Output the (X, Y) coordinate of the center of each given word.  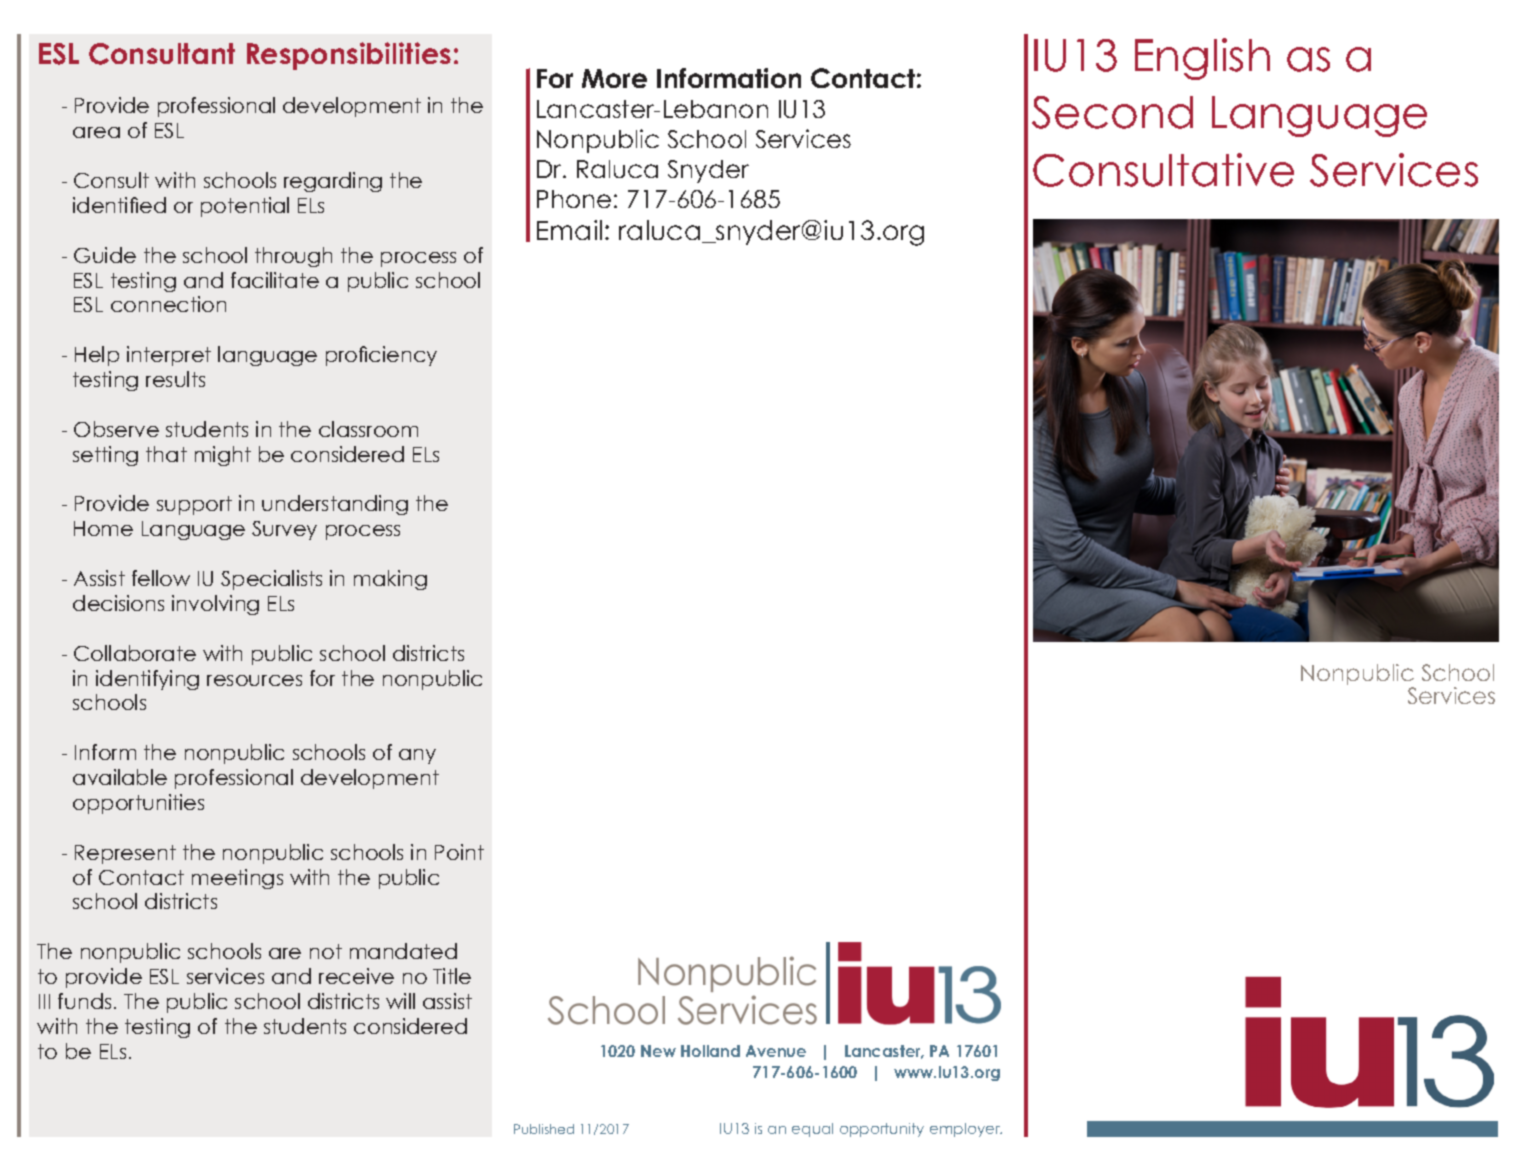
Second (1112, 112)
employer (966, 1130)
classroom (368, 429)
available (120, 777)
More (614, 78)
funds (84, 1001)
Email (569, 230)
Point (459, 852)
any (417, 756)
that (166, 454)
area (96, 132)
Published (544, 1129)
